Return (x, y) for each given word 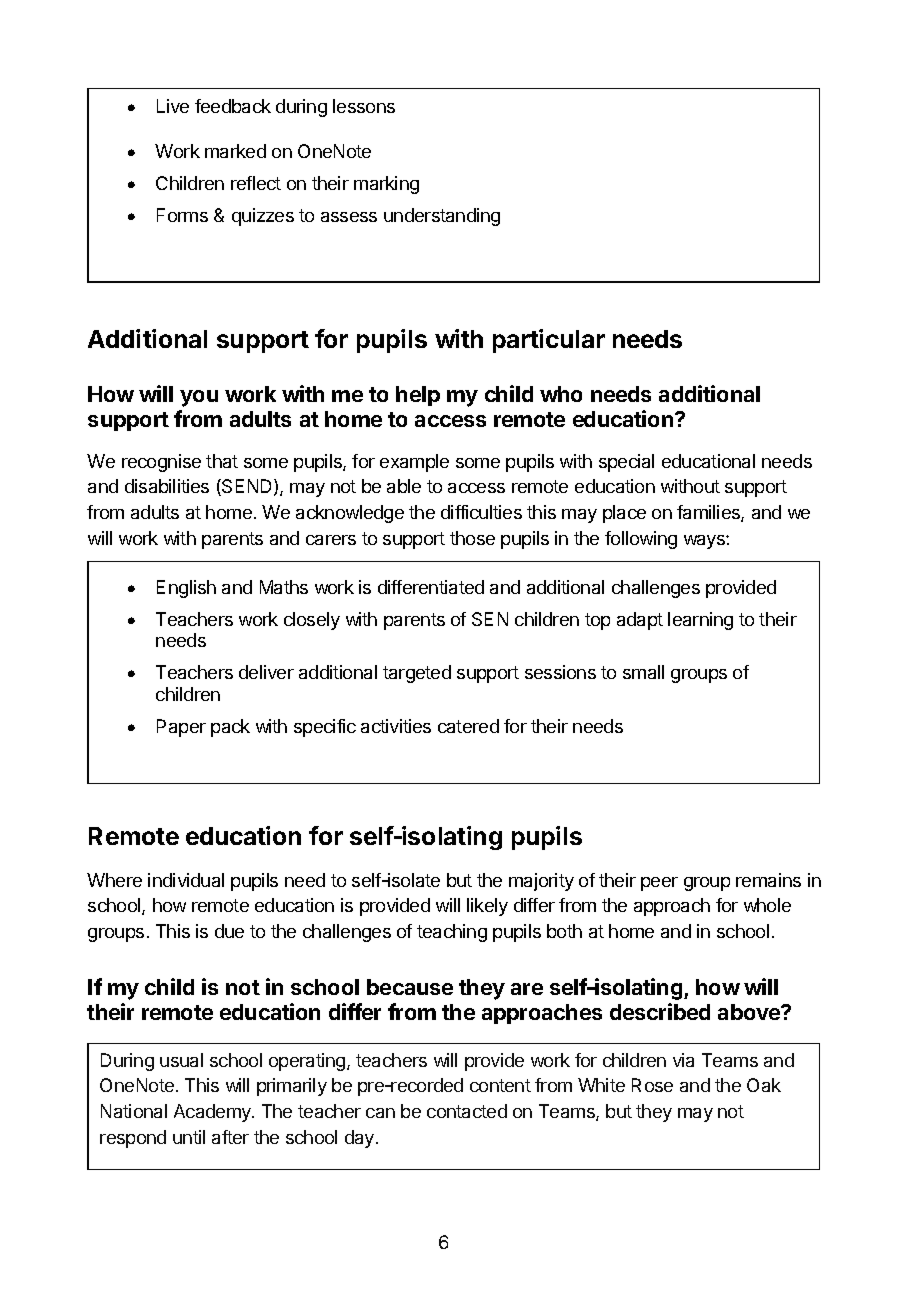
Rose (652, 1085)
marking (386, 185)
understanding (442, 217)
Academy (213, 1113)
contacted (467, 1111)
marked (235, 151)
